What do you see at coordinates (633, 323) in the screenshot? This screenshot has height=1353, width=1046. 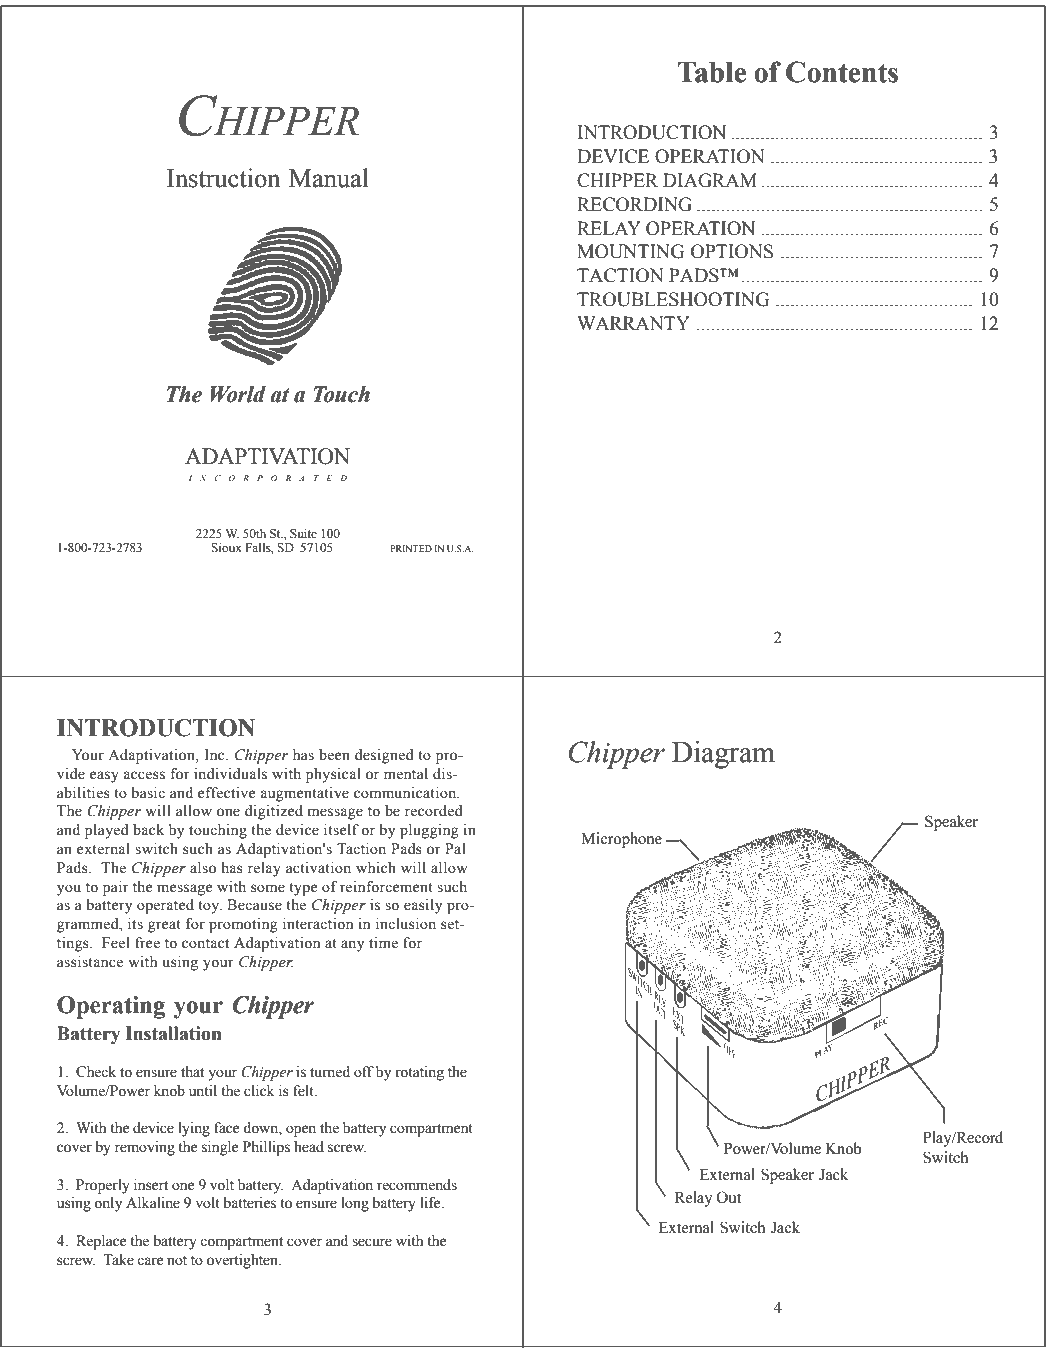 I see `WARRANTY` at bounding box center [633, 323].
